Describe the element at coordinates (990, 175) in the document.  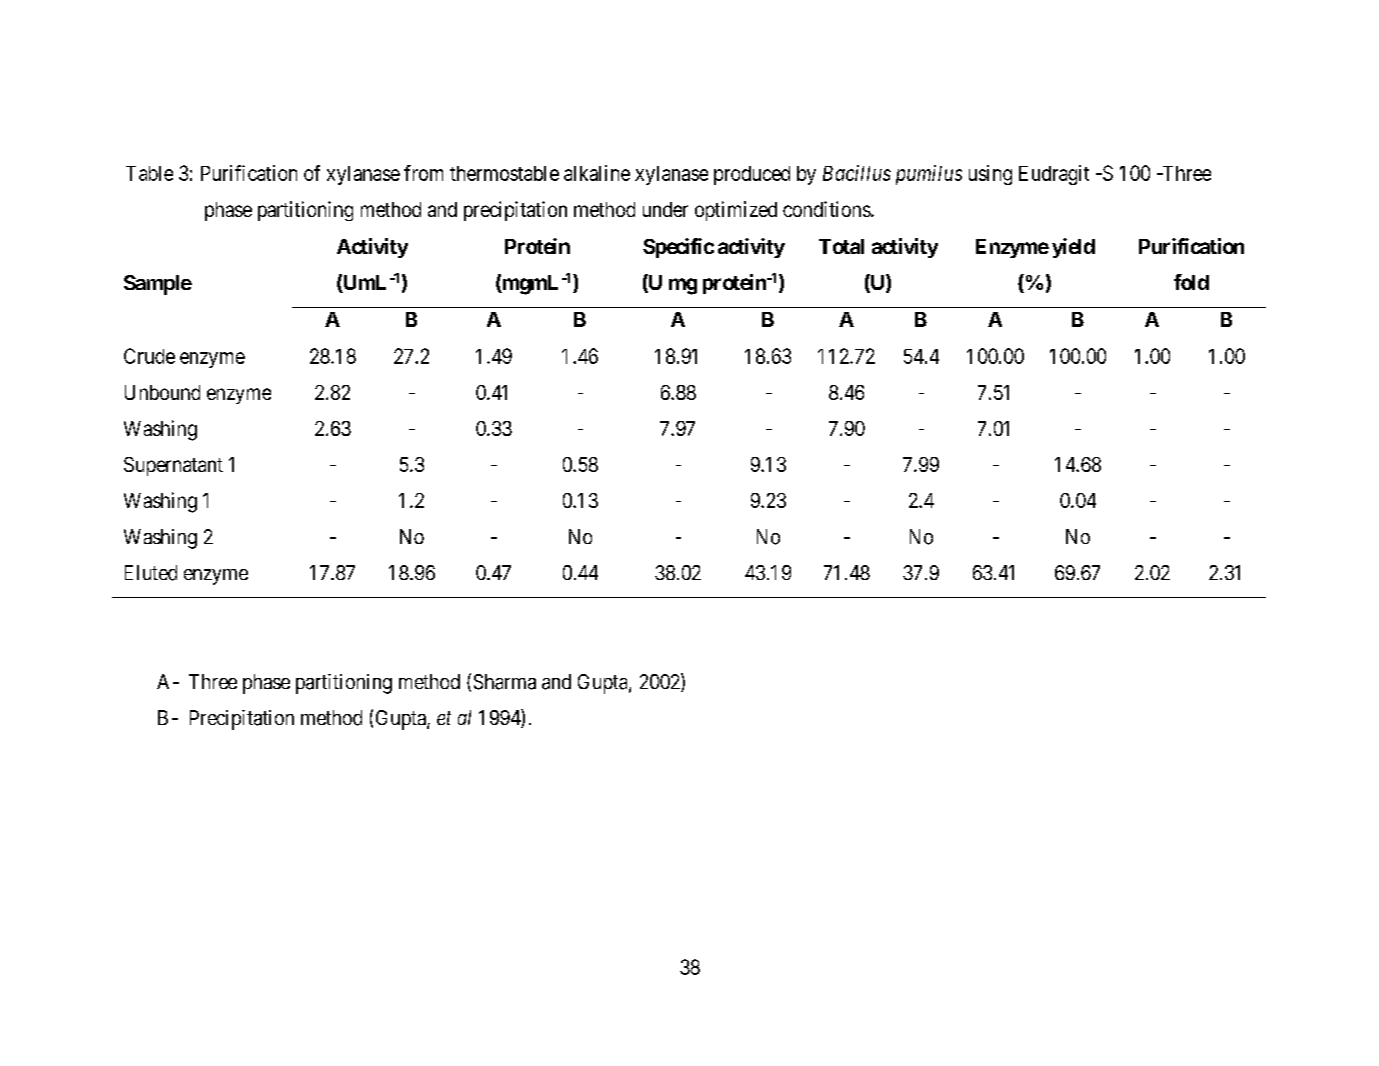
I see `using` at that location.
